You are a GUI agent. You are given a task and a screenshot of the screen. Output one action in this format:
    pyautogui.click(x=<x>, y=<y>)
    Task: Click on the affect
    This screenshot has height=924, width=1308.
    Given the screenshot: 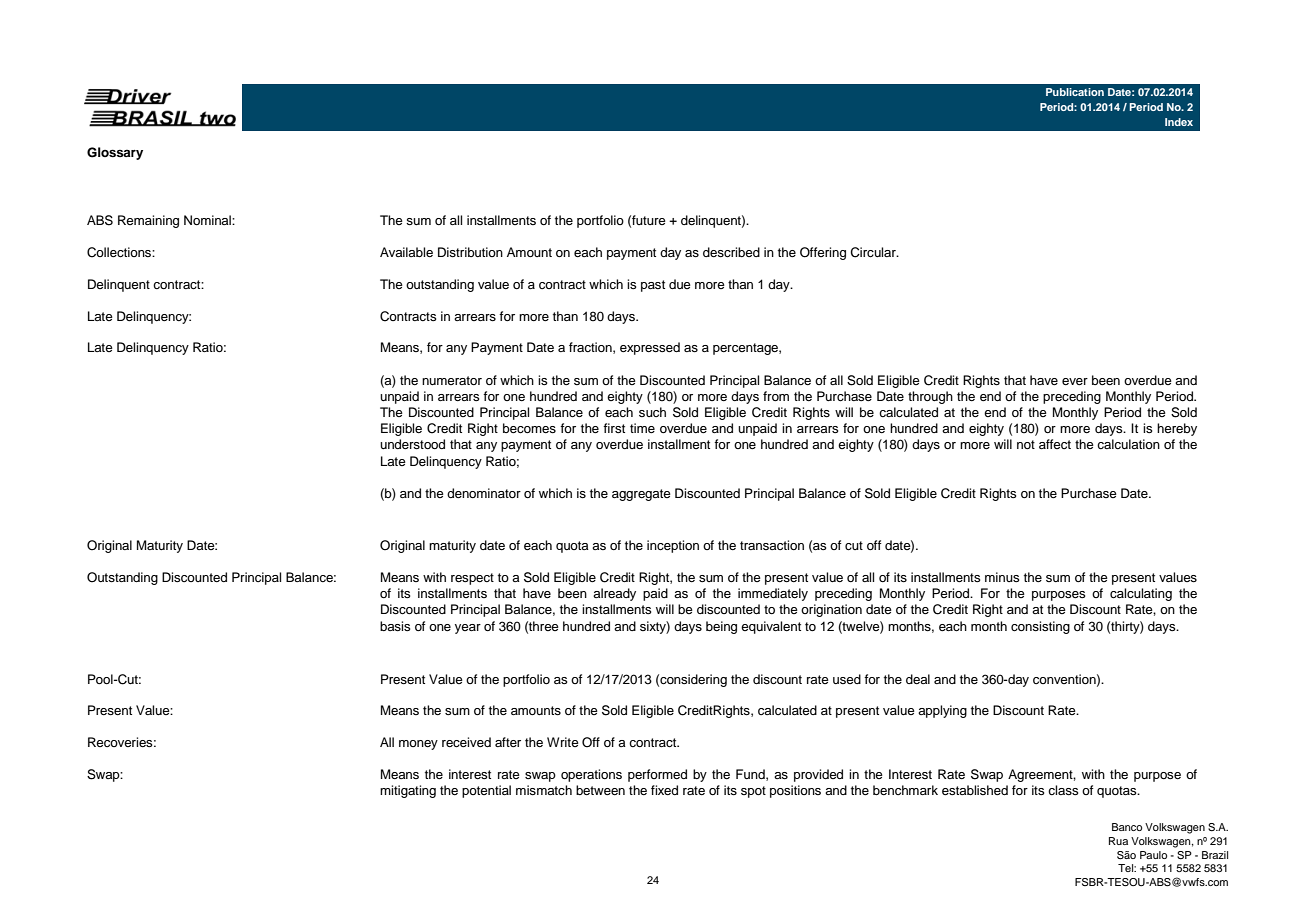 What is the action you would take?
    pyautogui.click(x=1055, y=444)
